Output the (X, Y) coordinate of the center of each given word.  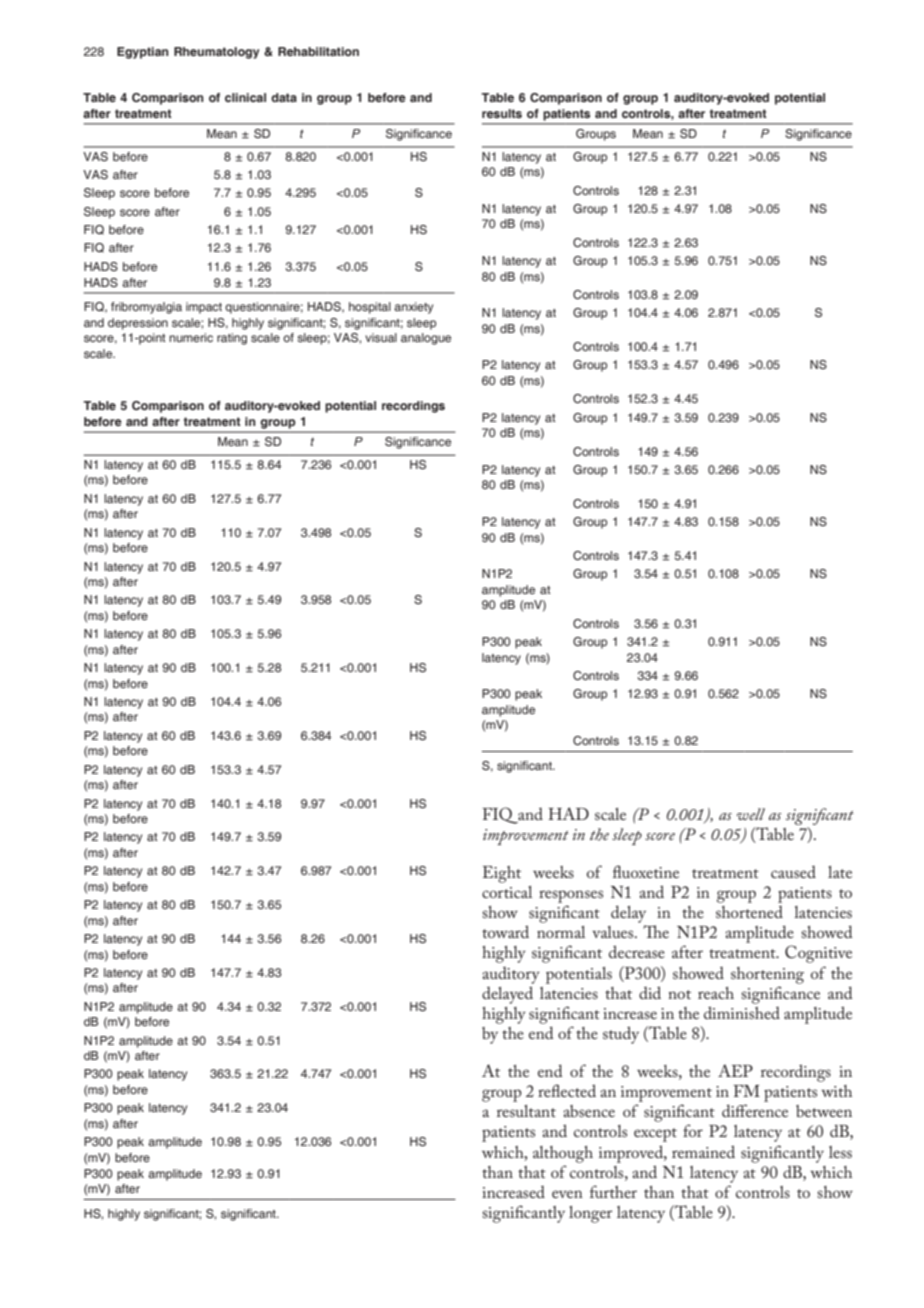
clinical (245, 97)
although (563, 1154)
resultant (526, 1111)
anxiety (413, 308)
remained (703, 1151)
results (502, 113)
